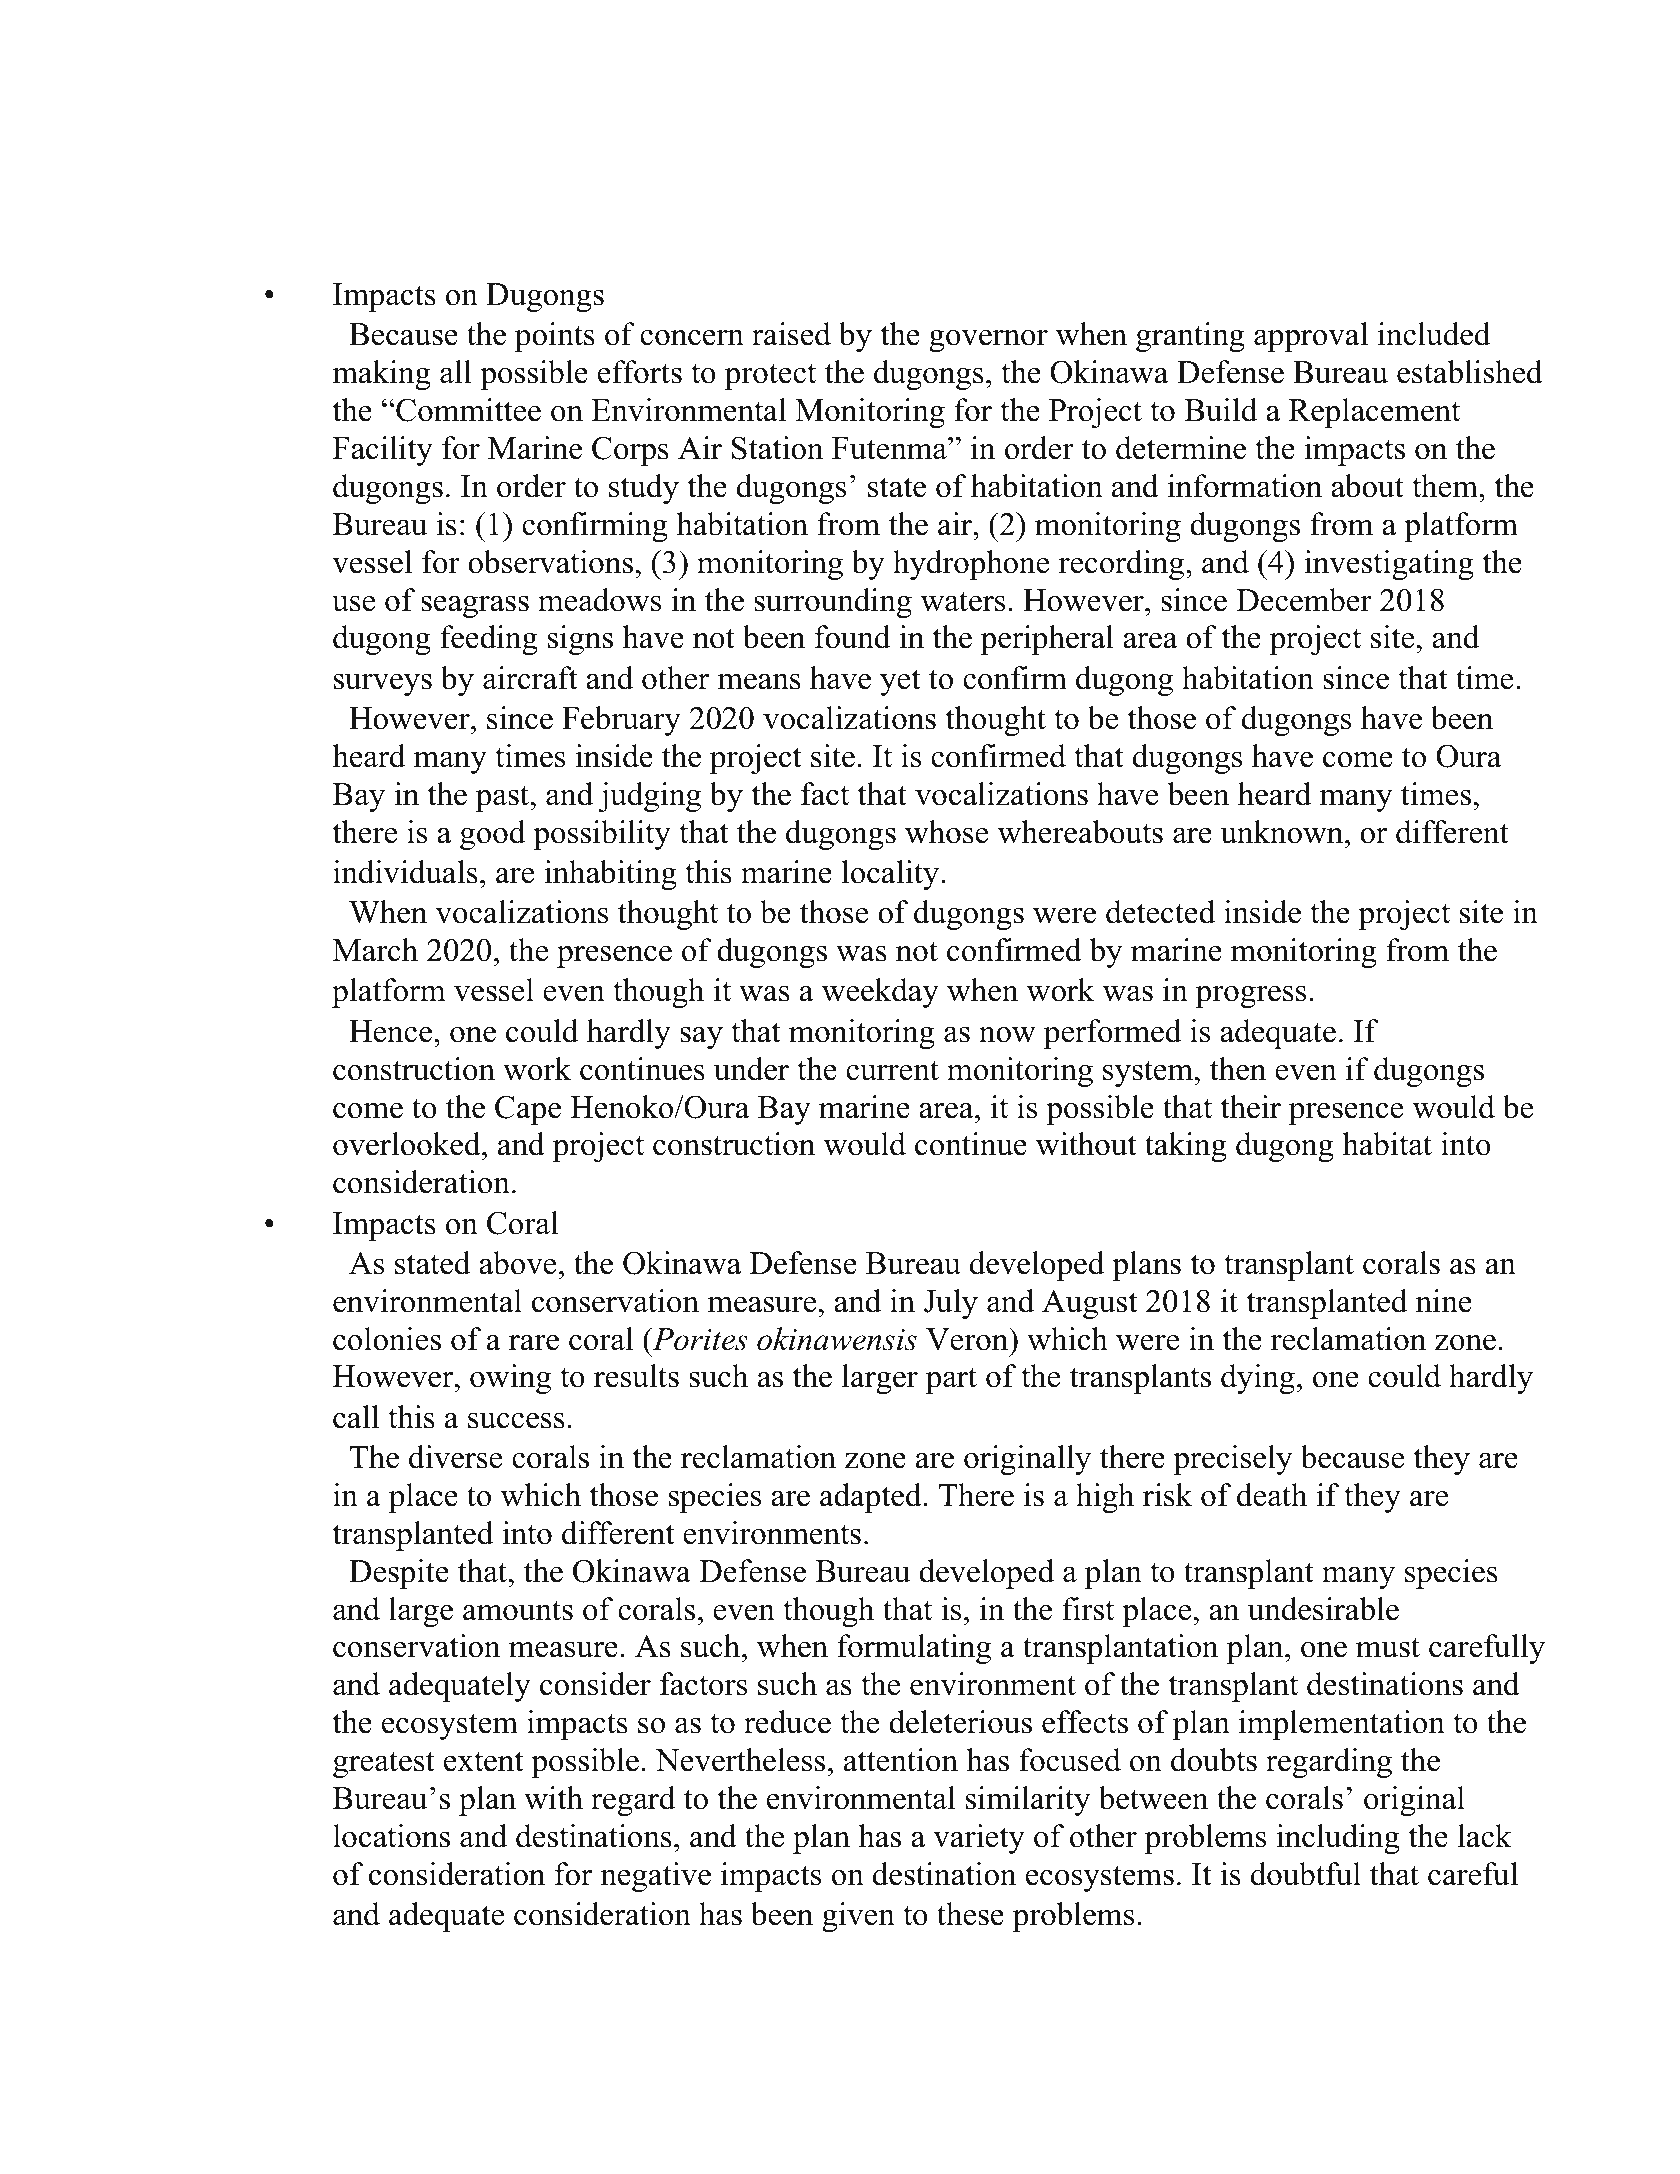  What do you see at coordinates (528, 1110) in the screenshot?
I see `Cape` at bounding box center [528, 1110].
